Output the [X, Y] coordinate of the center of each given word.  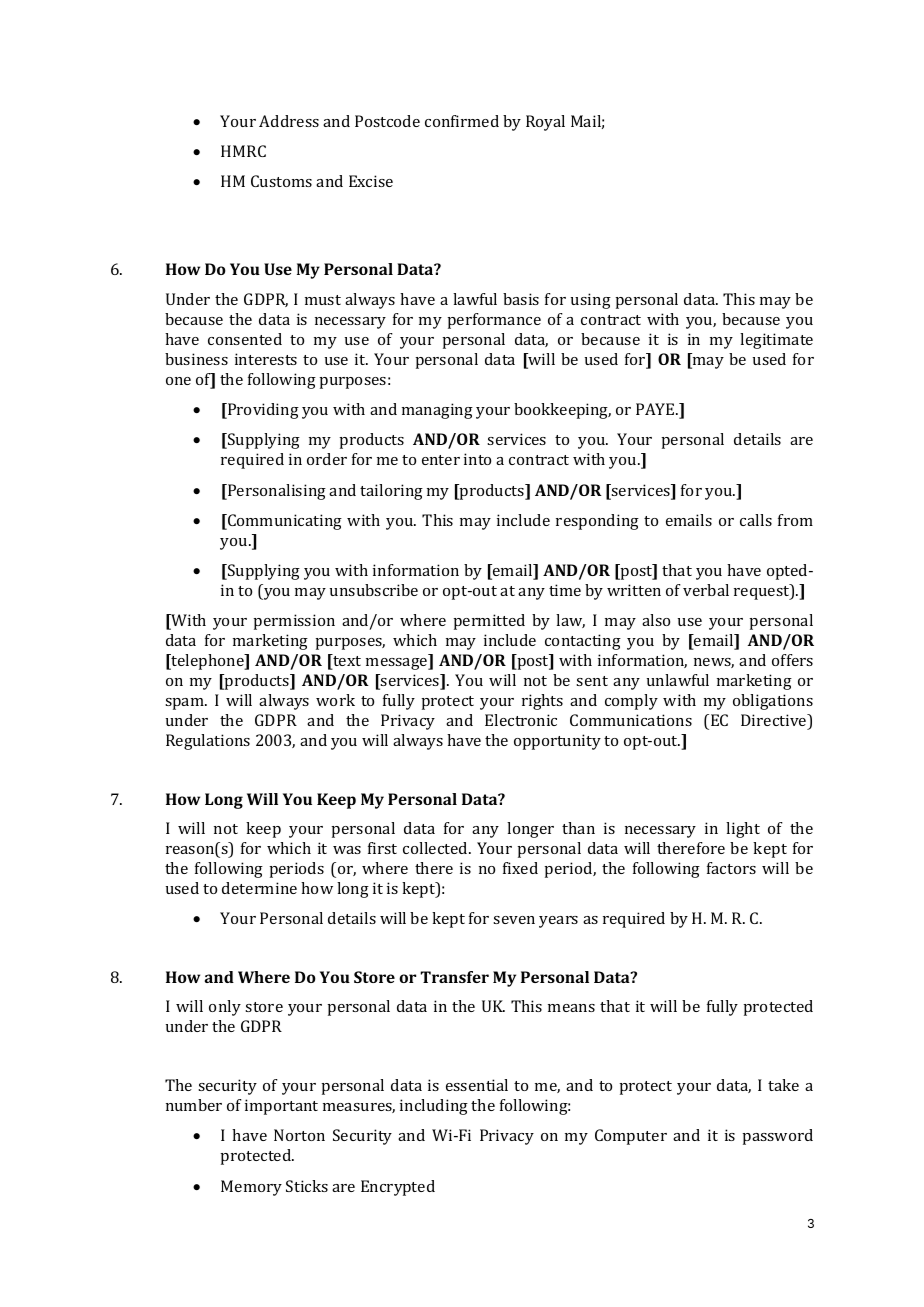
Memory [251, 1188]
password [777, 1137]
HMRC [243, 151]
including [434, 1107]
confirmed [462, 121]
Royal [545, 123]
